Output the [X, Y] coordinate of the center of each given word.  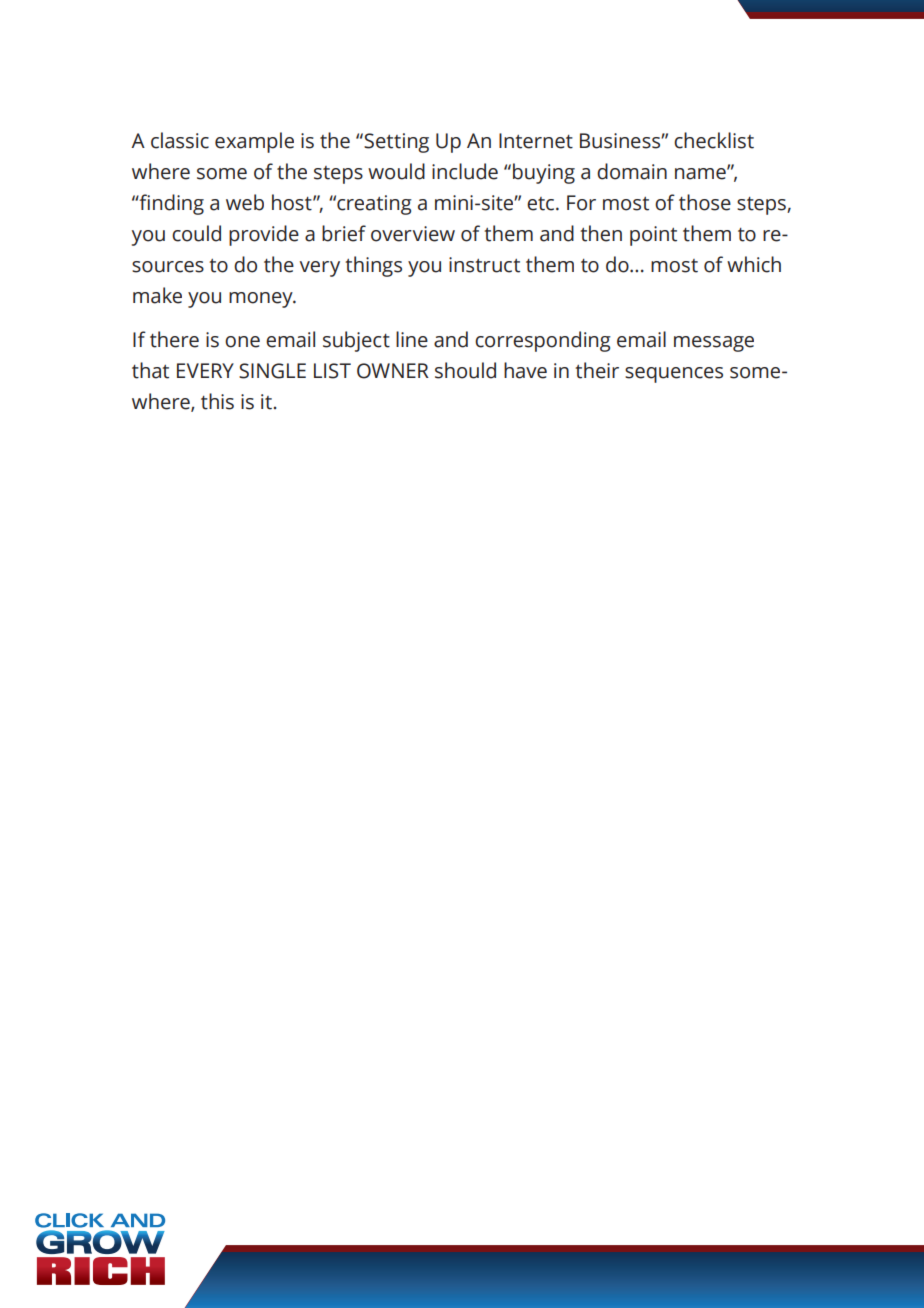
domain [632, 171]
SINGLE [272, 371]
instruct [484, 265]
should [465, 370]
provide [264, 235]
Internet [536, 141]
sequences [674, 375]
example [254, 142]
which [754, 264]
